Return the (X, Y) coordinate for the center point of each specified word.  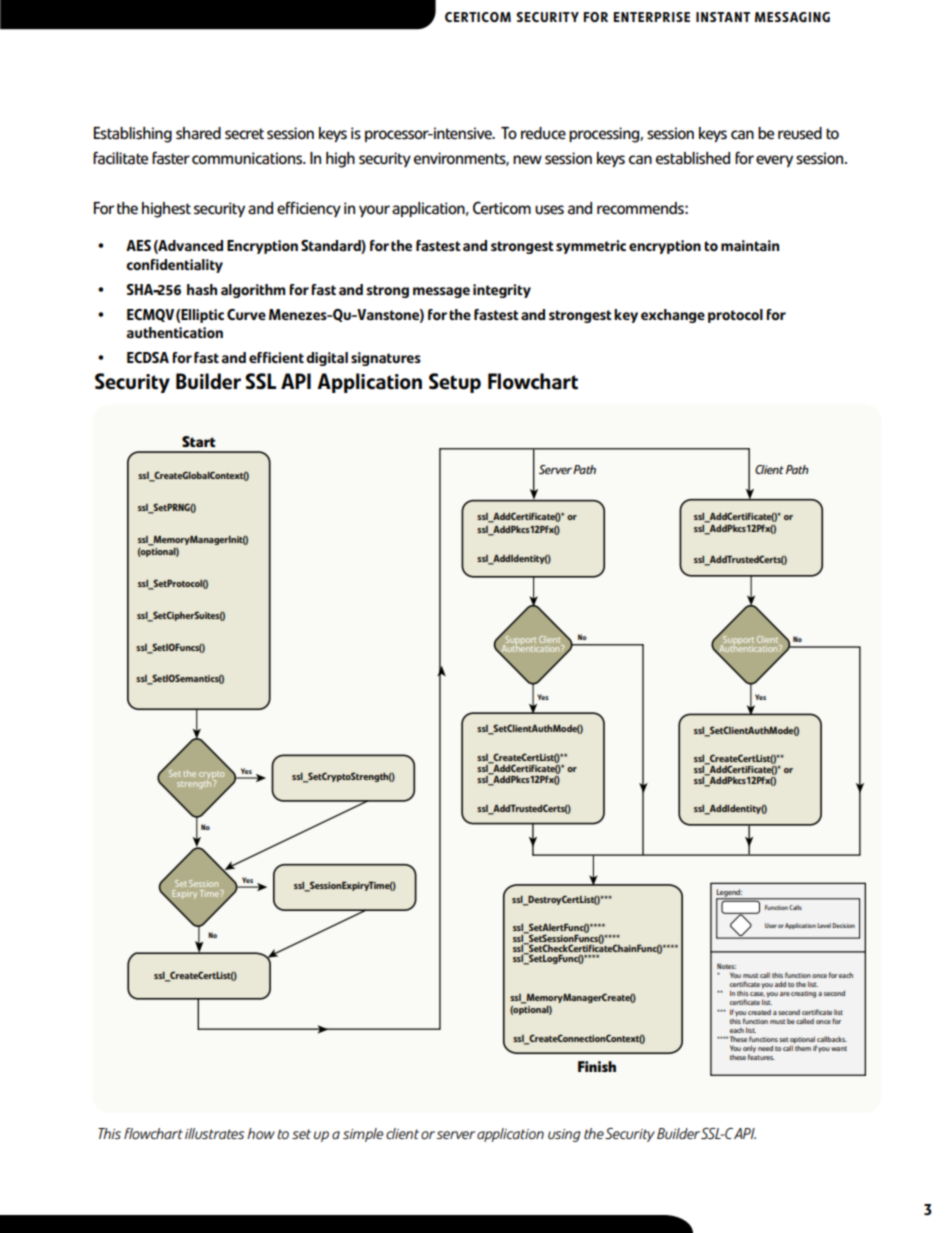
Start (198, 441)
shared (198, 133)
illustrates (214, 1133)
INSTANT (723, 17)
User (771, 925)
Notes (726, 966)
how (261, 1133)
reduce (543, 133)
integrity (502, 291)
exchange (673, 316)
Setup (455, 383)
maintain (750, 245)
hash (202, 289)
